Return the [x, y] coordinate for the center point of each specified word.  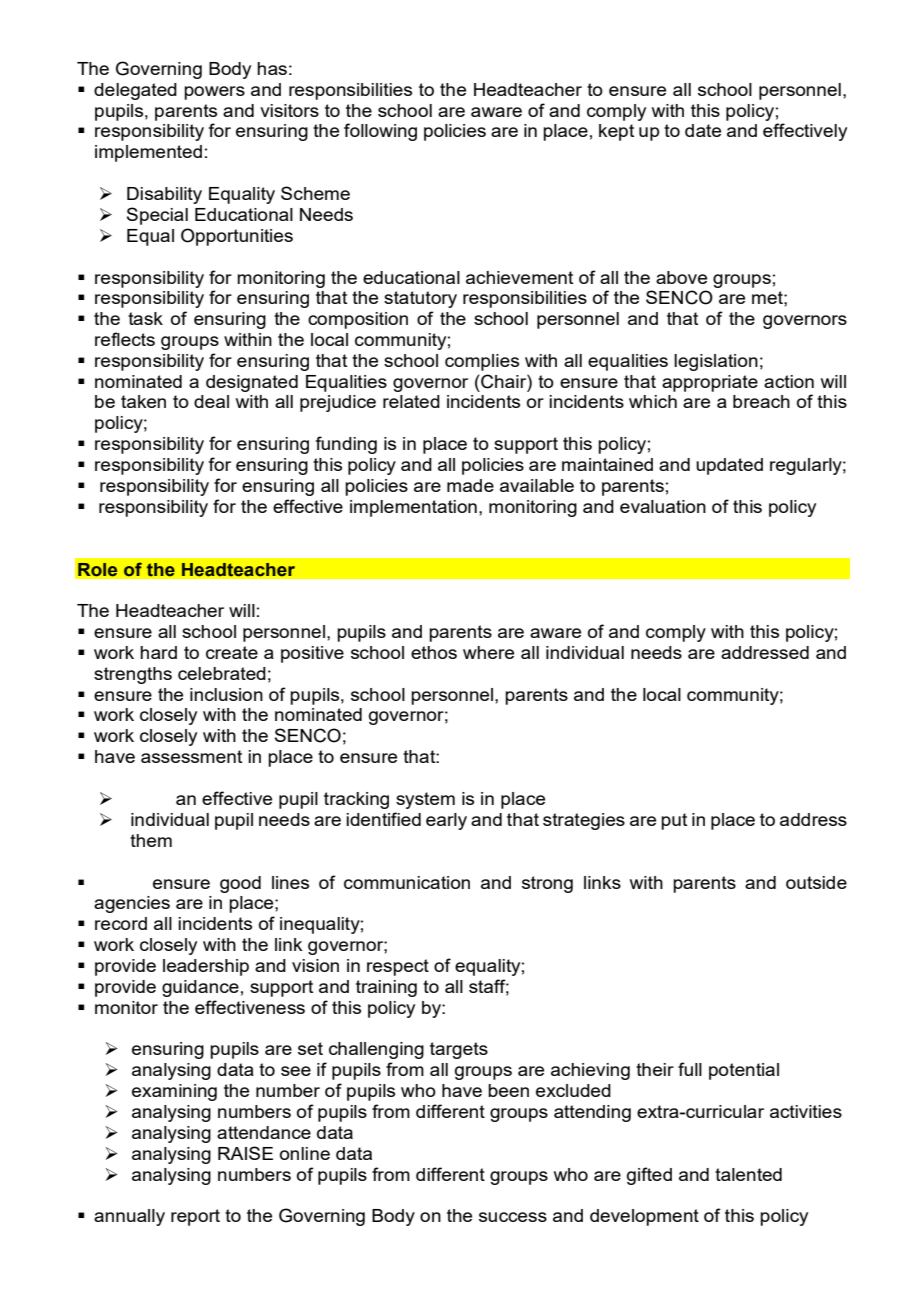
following [380, 132]
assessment [191, 756]
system [425, 800]
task [145, 318]
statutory [420, 299]
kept [616, 132]
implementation [413, 508]
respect [398, 967]
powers [214, 93]
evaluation [663, 506]
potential [744, 1071]
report [195, 1217]
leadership [206, 967]
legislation [716, 362]
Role [97, 570]
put [674, 821]
